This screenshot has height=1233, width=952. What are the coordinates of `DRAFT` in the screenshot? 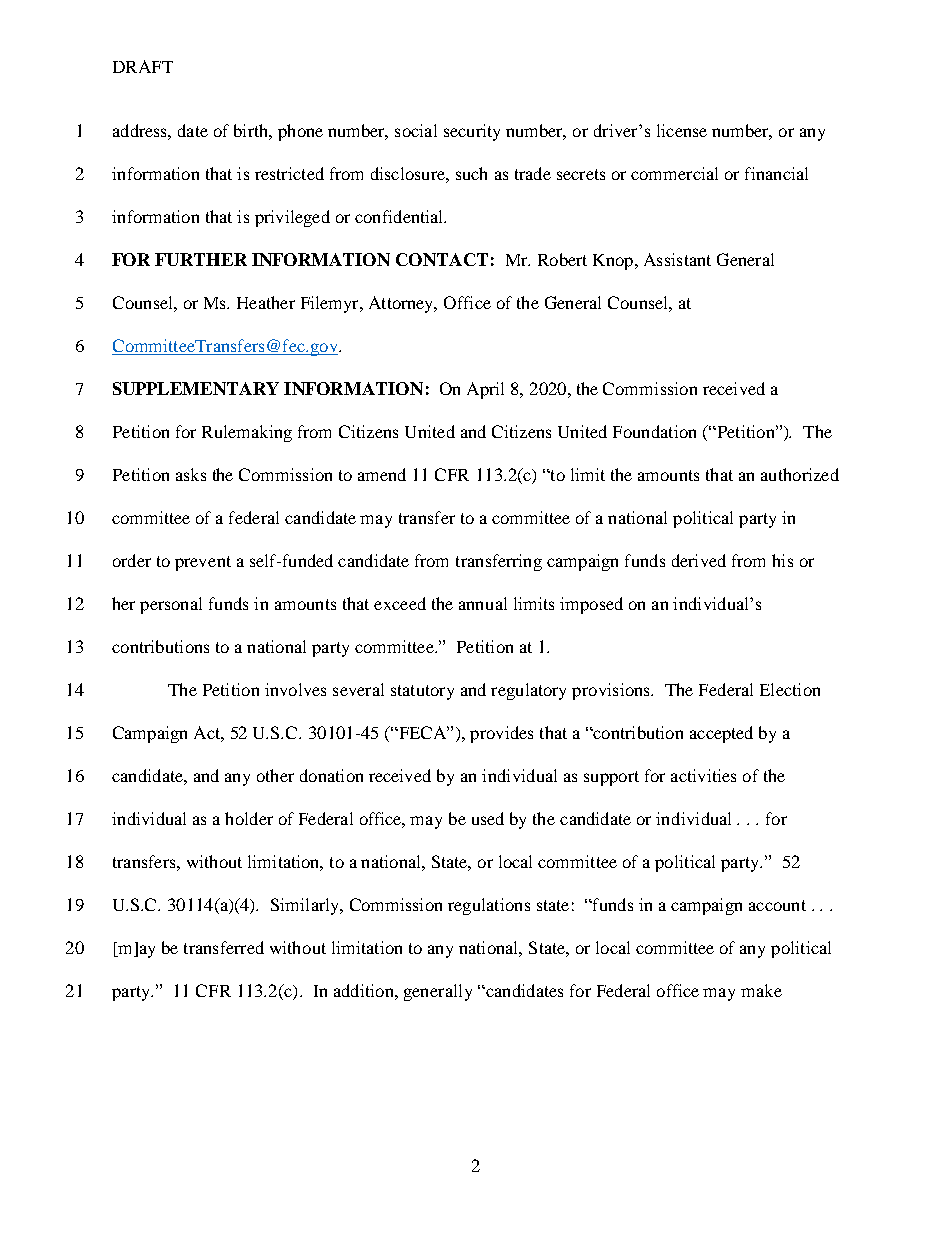 It's located at (143, 66).
